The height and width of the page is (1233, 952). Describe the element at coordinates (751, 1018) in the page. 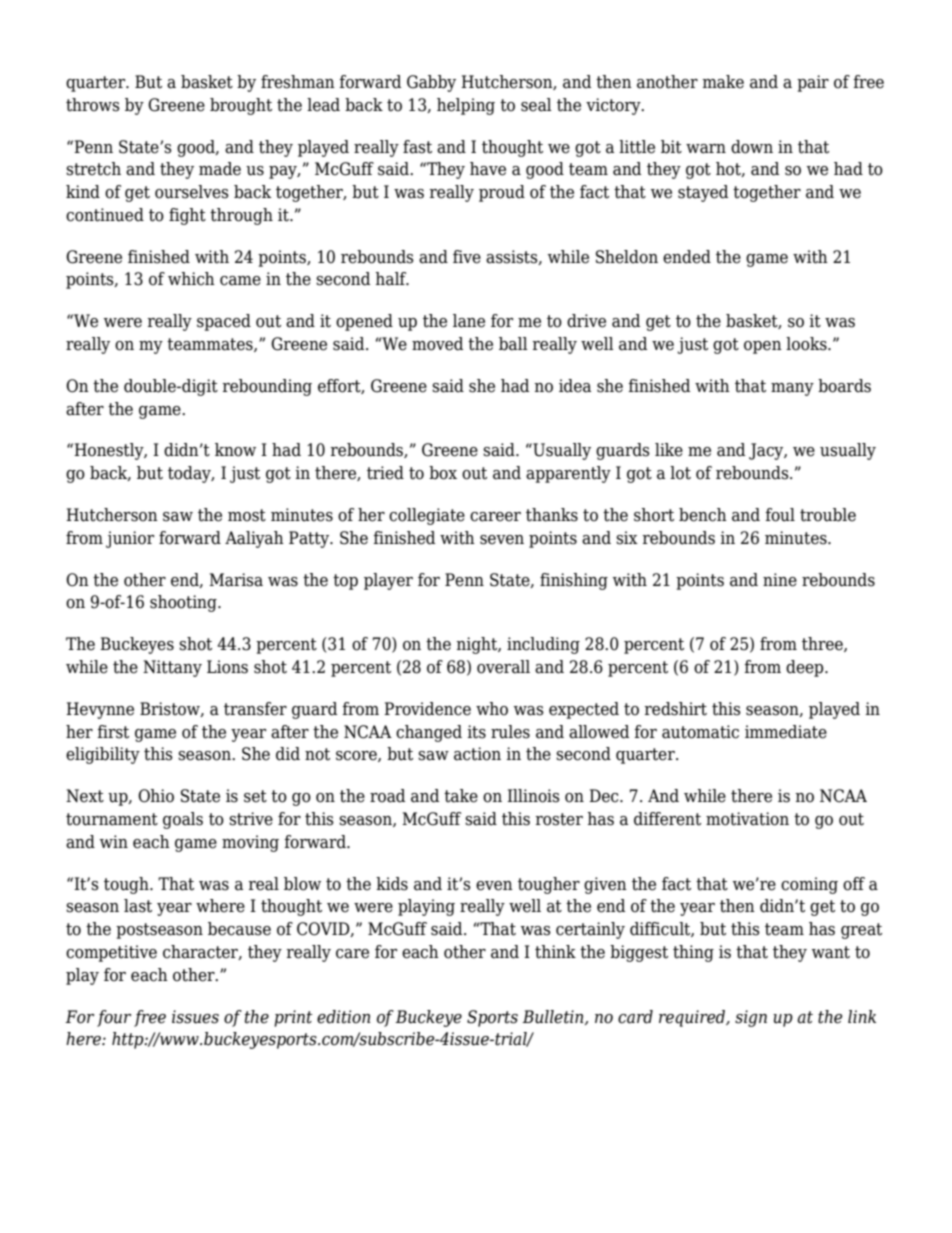

I see `sign` at that location.
